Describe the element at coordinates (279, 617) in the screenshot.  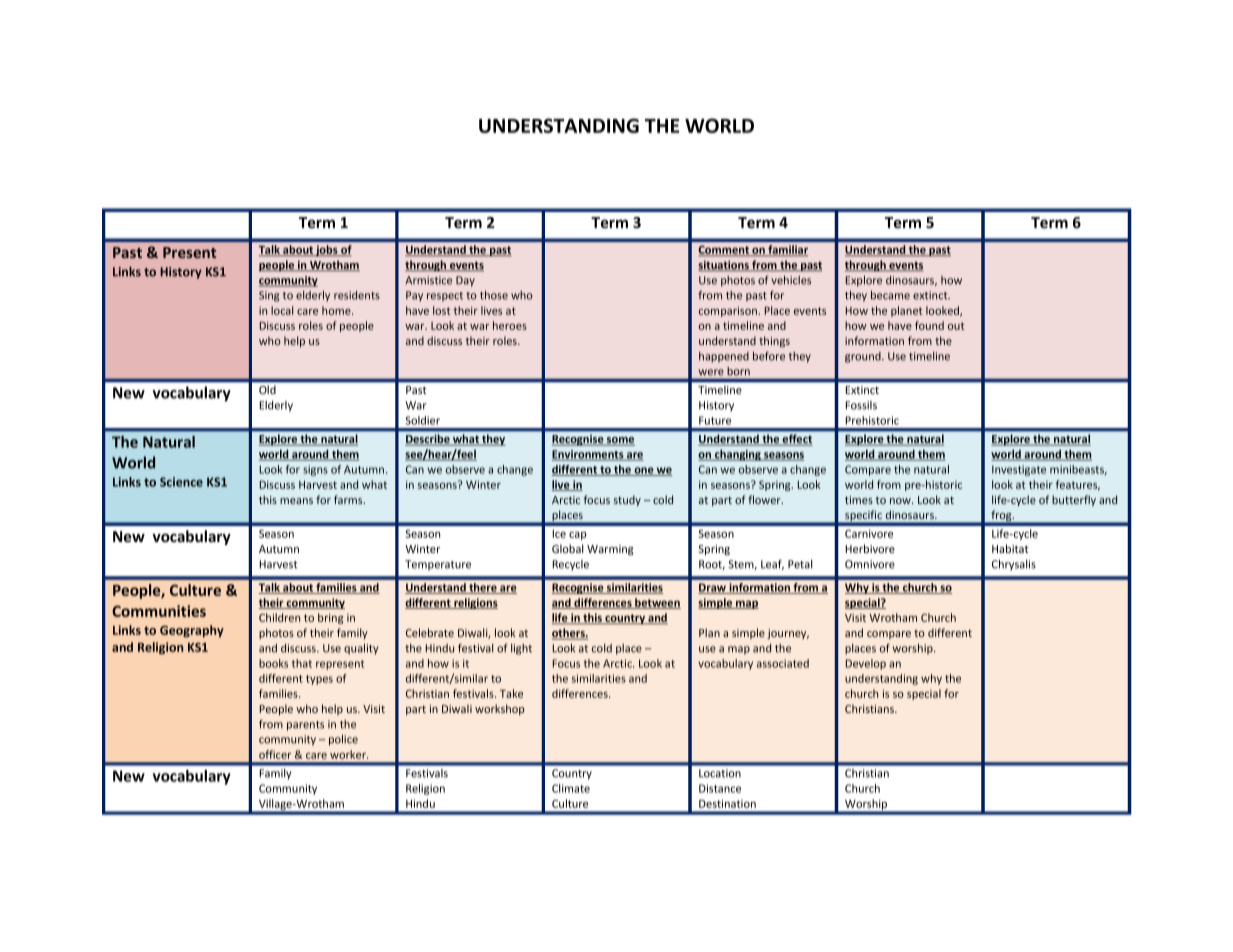
I see `Children` at that location.
